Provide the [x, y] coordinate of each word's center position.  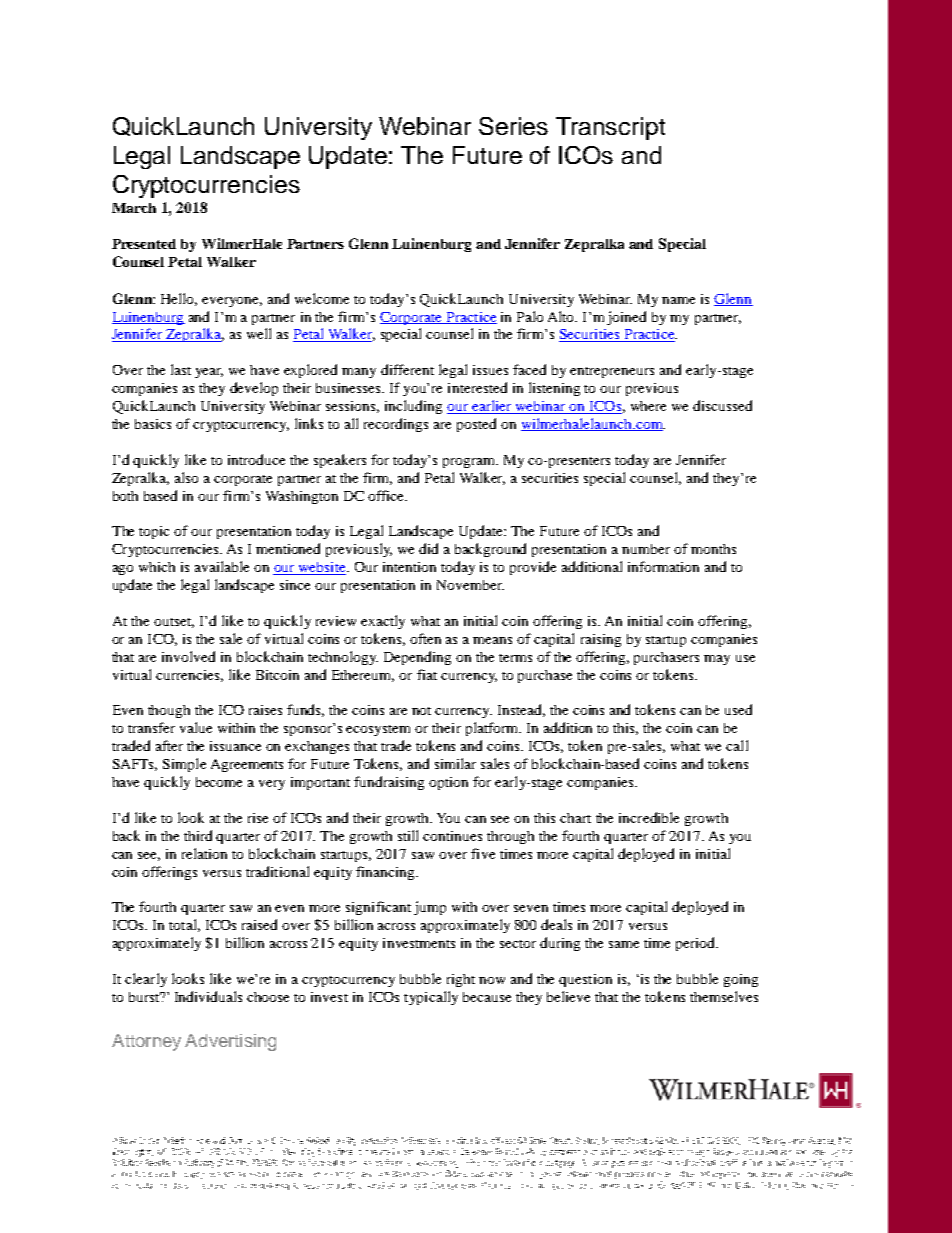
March [134, 208]
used [738, 709]
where [648, 406]
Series [513, 126]
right [461, 980]
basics [153, 424]
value [196, 727]
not [421, 711]
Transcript [610, 128]
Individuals [208, 996]
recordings [396, 425]
